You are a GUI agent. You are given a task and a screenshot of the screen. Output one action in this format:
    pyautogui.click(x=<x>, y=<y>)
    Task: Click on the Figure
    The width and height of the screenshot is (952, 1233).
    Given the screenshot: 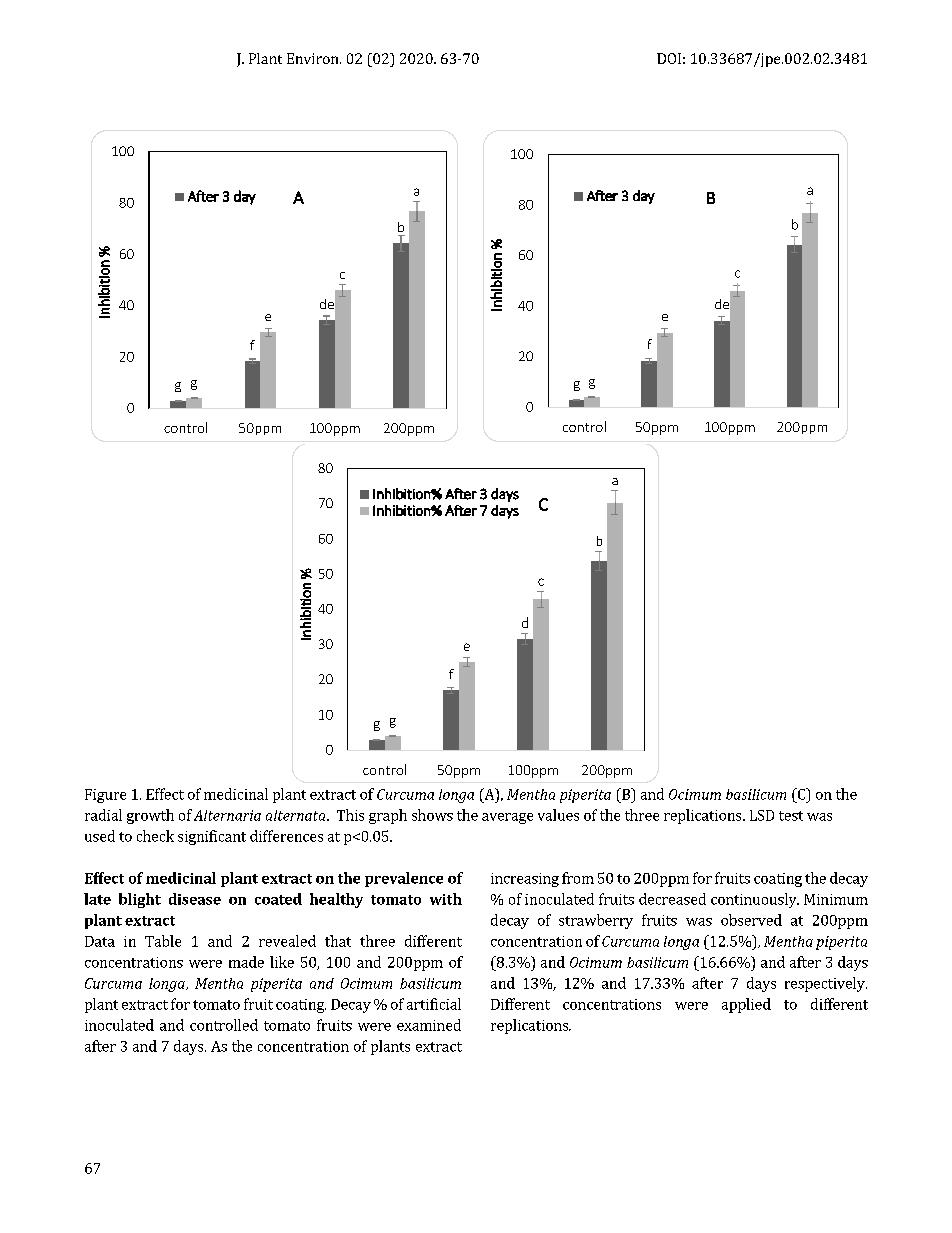 What is the action you would take?
    pyautogui.click(x=105, y=796)
